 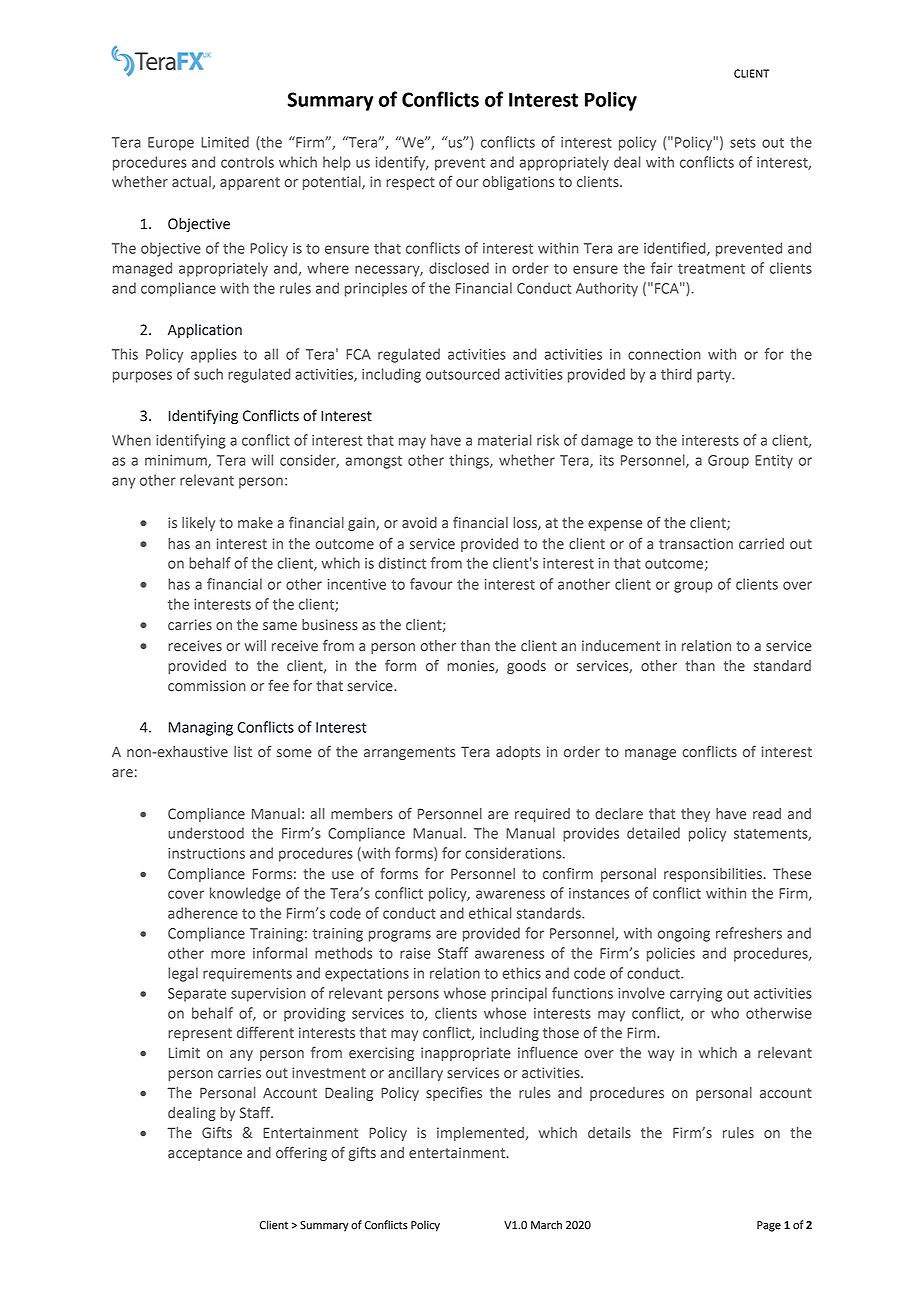 I want to click on acceptance, so click(x=205, y=1154).
